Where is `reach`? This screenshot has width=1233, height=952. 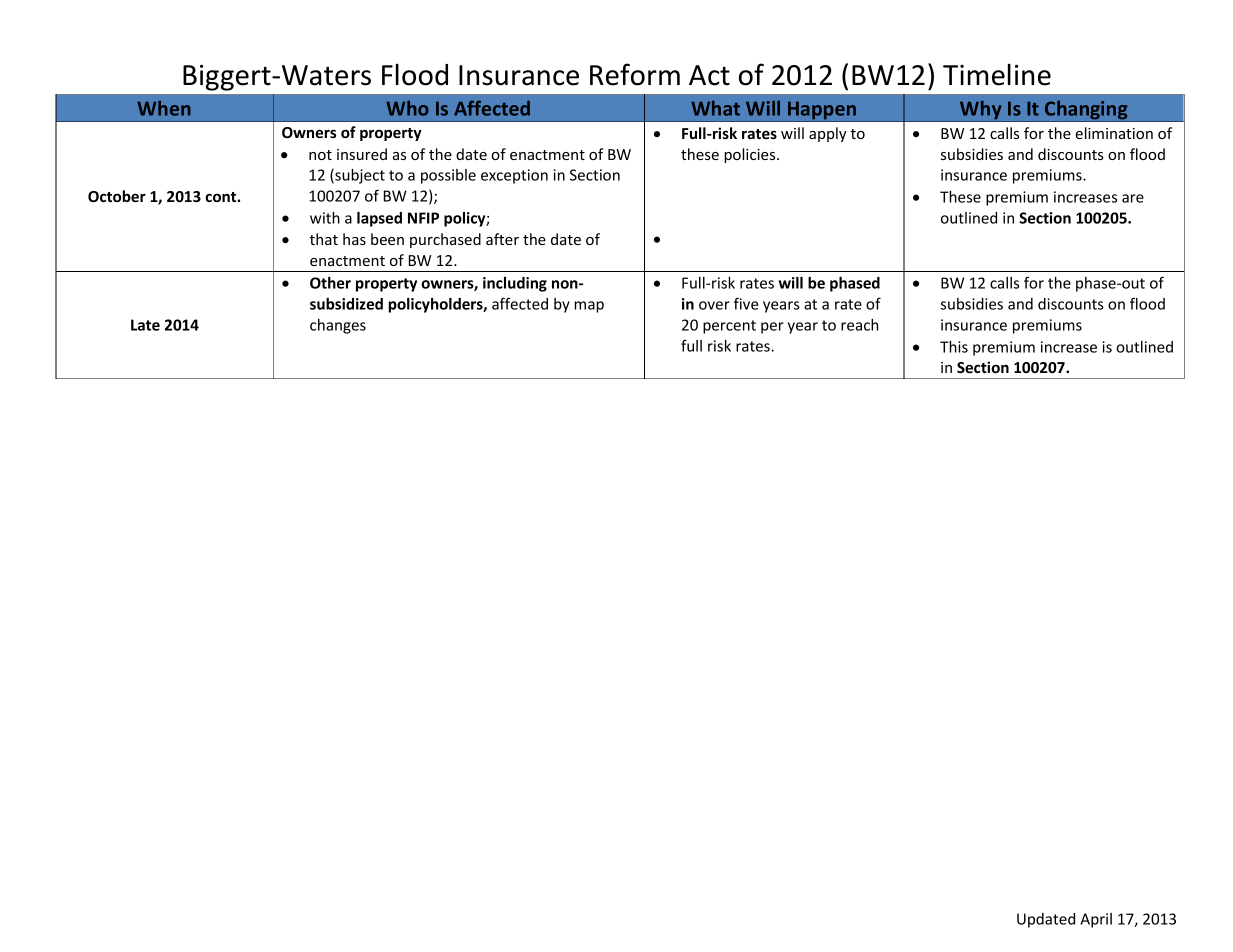
reach is located at coordinates (859, 325).
